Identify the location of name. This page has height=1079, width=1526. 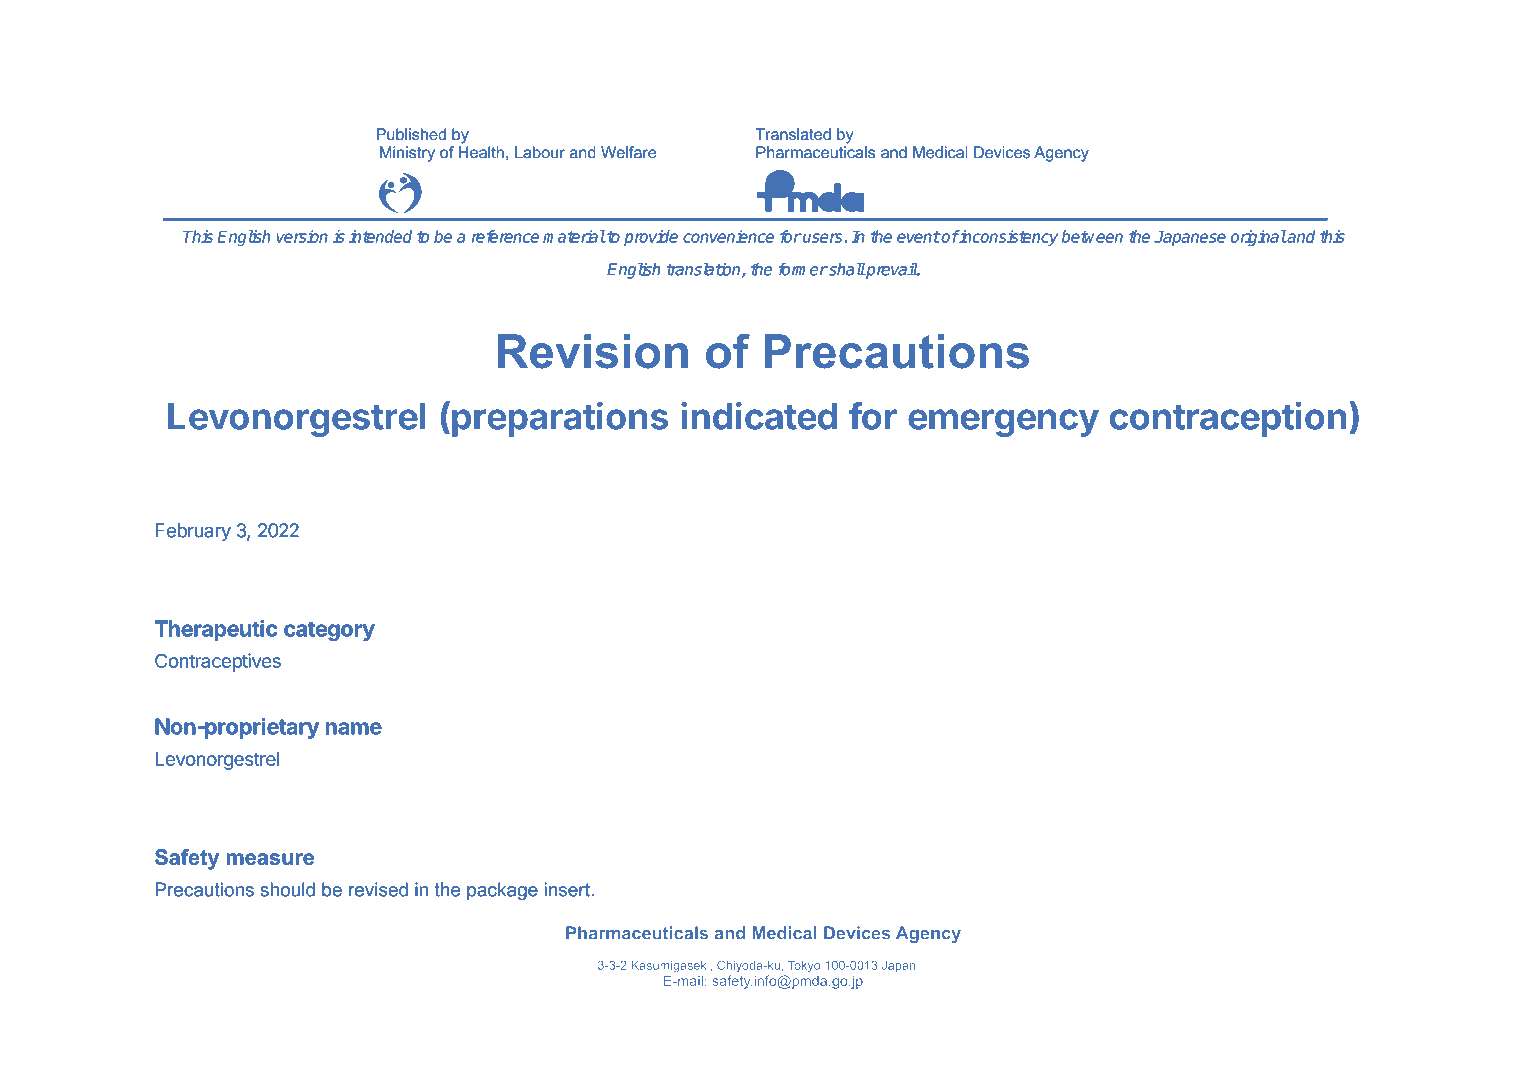
(354, 728).
